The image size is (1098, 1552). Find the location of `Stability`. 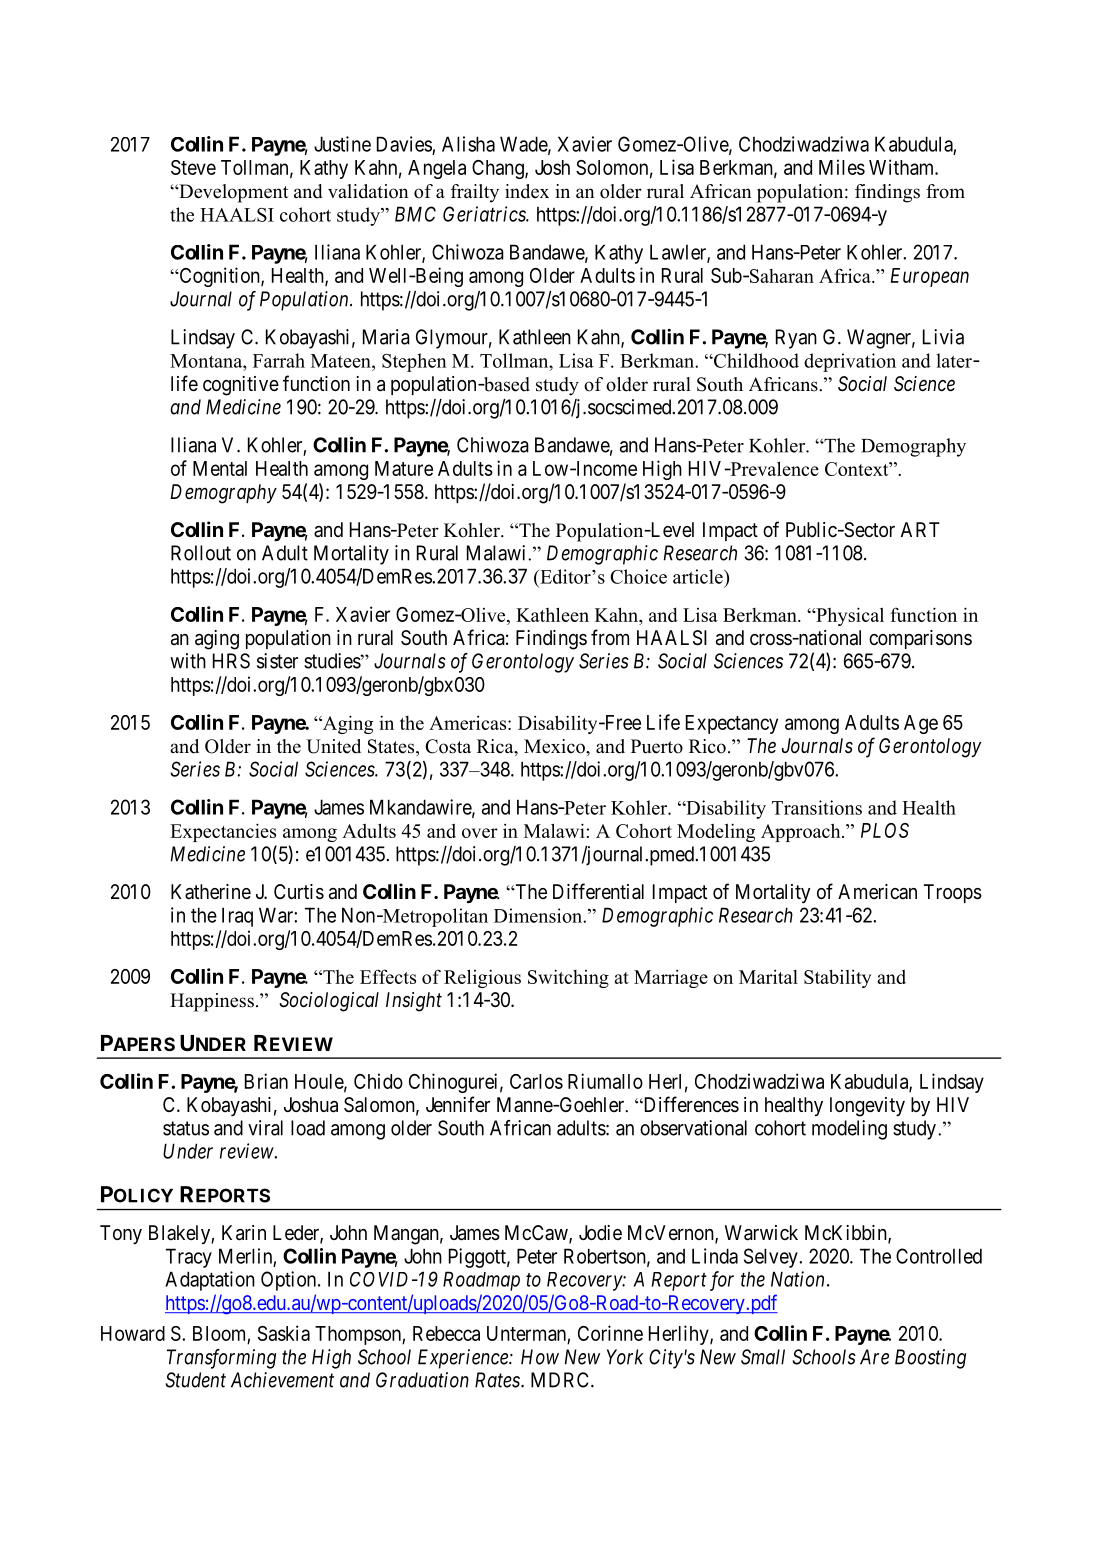

Stability is located at coordinates (837, 978).
